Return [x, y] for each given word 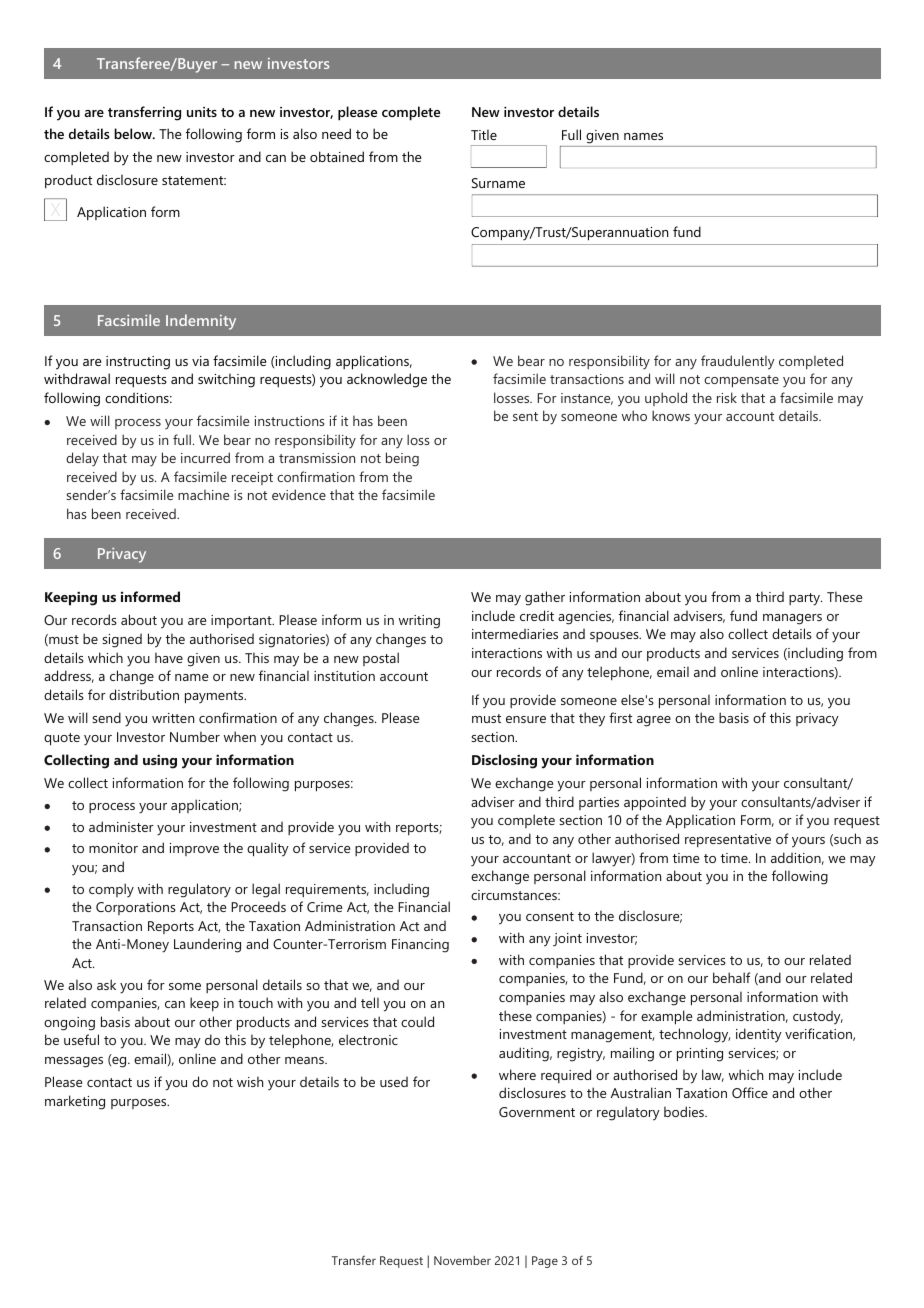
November [462, 1260]
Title [484, 134]
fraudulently [738, 362]
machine [203, 495]
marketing [75, 1102]
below [134, 133]
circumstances [515, 895]
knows [671, 415]
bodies [685, 1111]
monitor [113, 848]
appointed [655, 803]
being [402, 459]
